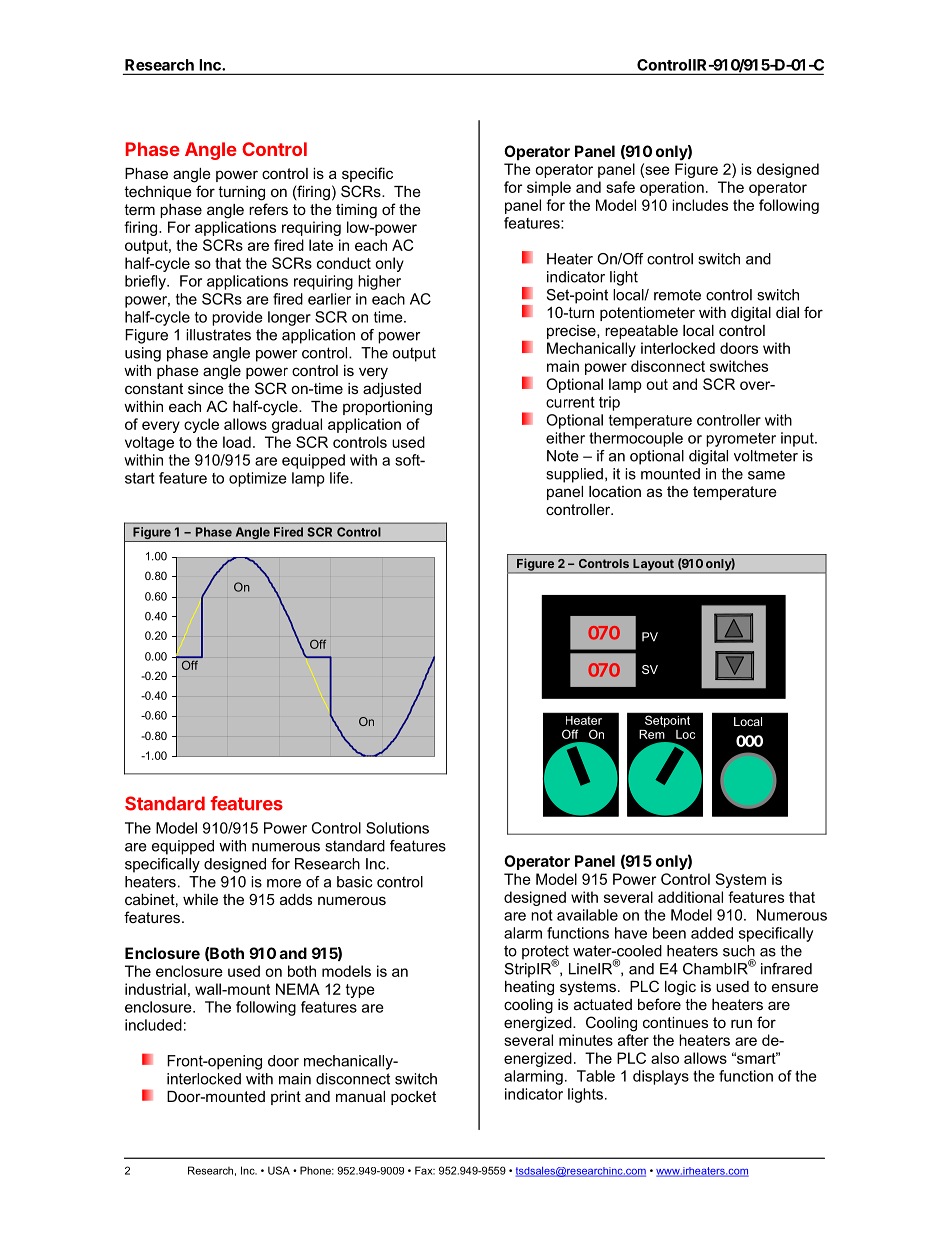 Image resolution: width=952 pixels, height=1233 pixels. What do you see at coordinates (766, 456) in the screenshot?
I see `voltmeter` at bounding box center [766, 456].
